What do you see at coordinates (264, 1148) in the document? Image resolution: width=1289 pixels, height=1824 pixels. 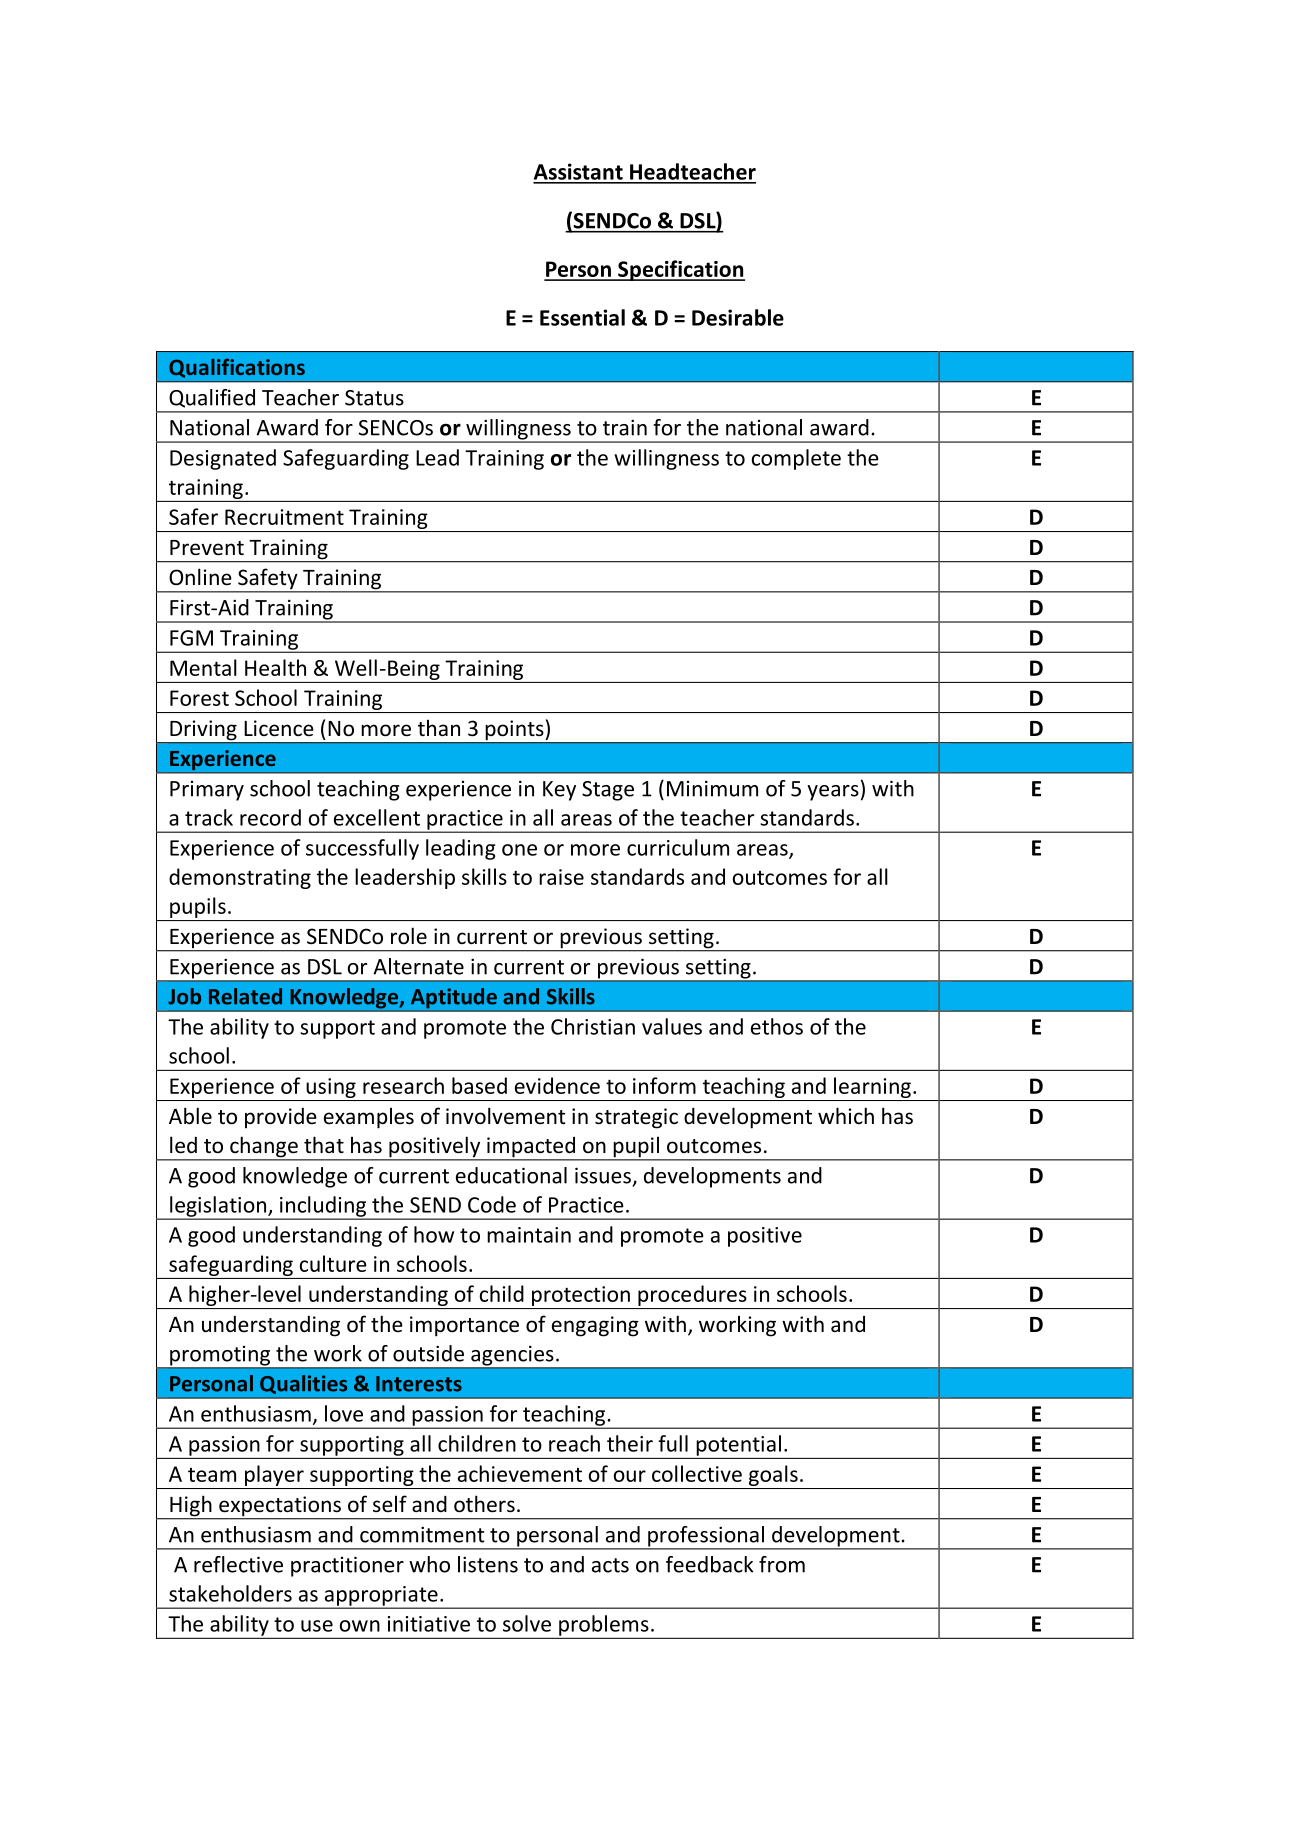 I see `change` at bounding box center [264, 1148].
